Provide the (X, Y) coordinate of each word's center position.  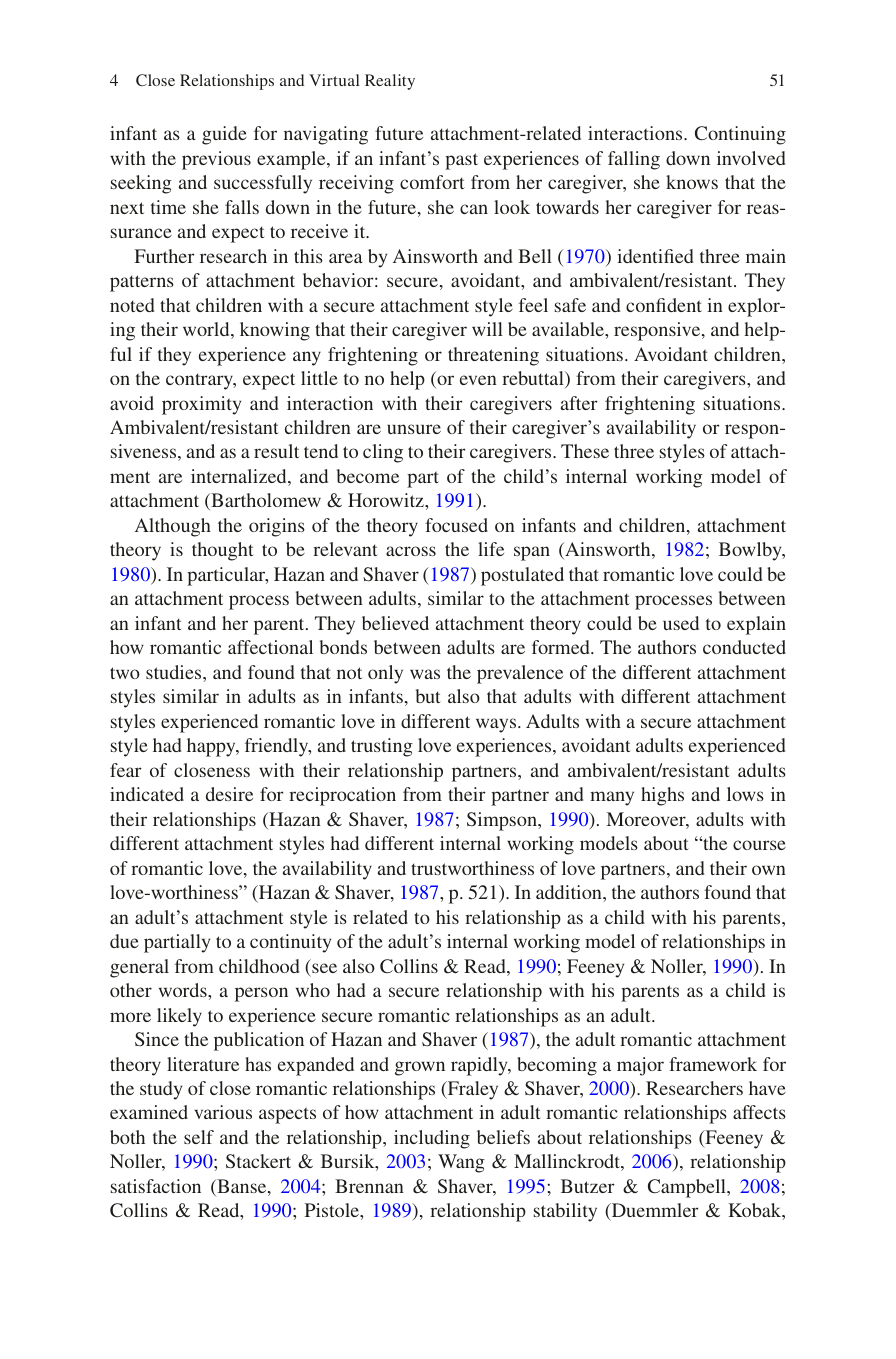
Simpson (503, 821)
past (461, 161)
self (199, 1137)
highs (662, 796)
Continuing (740, 135)
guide (224, 135)
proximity (201, 405)
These (585, 451)
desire (229, 794)
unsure (414, 429)
